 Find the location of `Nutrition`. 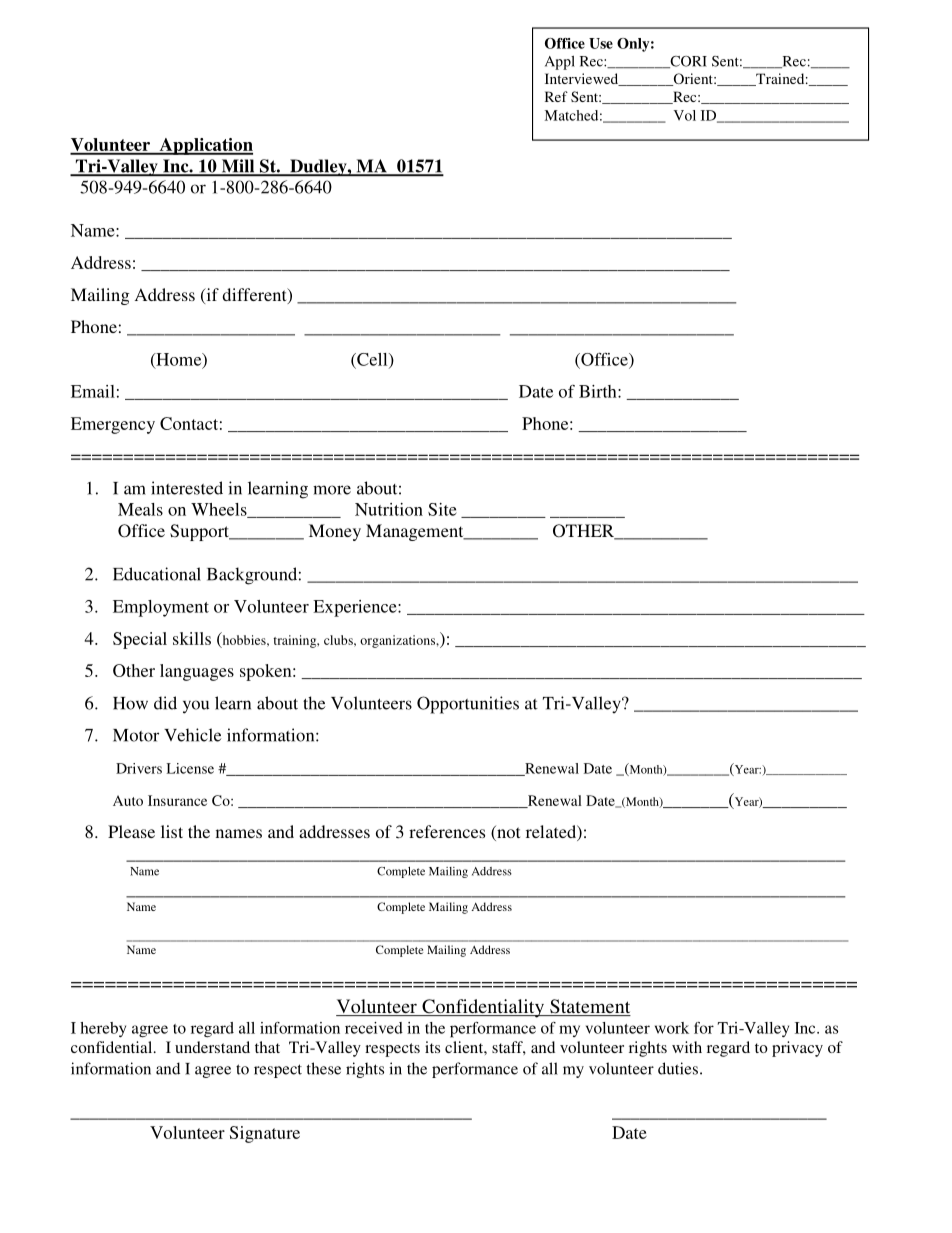

Nutrition is located at coordinates (389, 509).
